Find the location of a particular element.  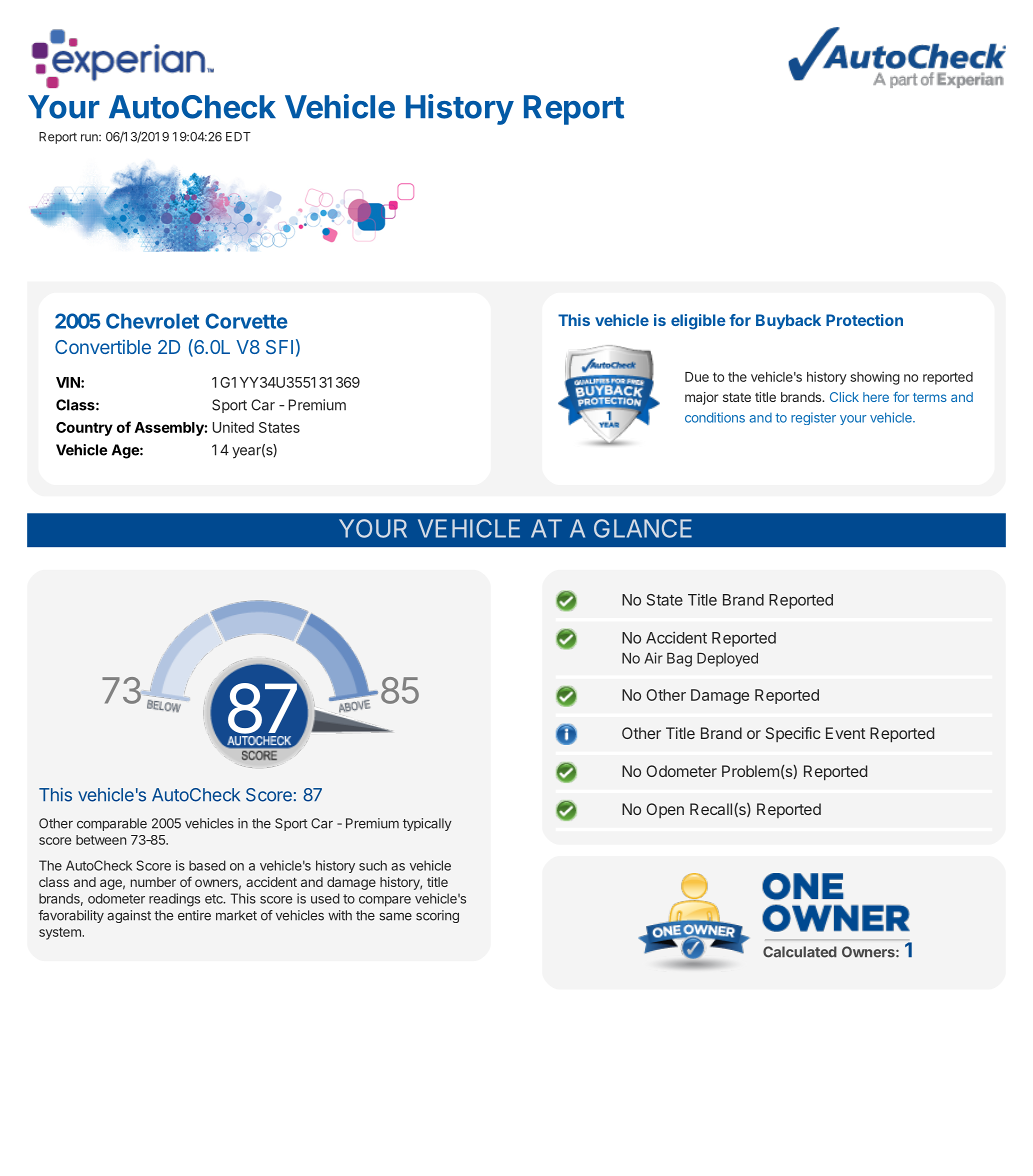

entire is located at coordinates (194, 915).
